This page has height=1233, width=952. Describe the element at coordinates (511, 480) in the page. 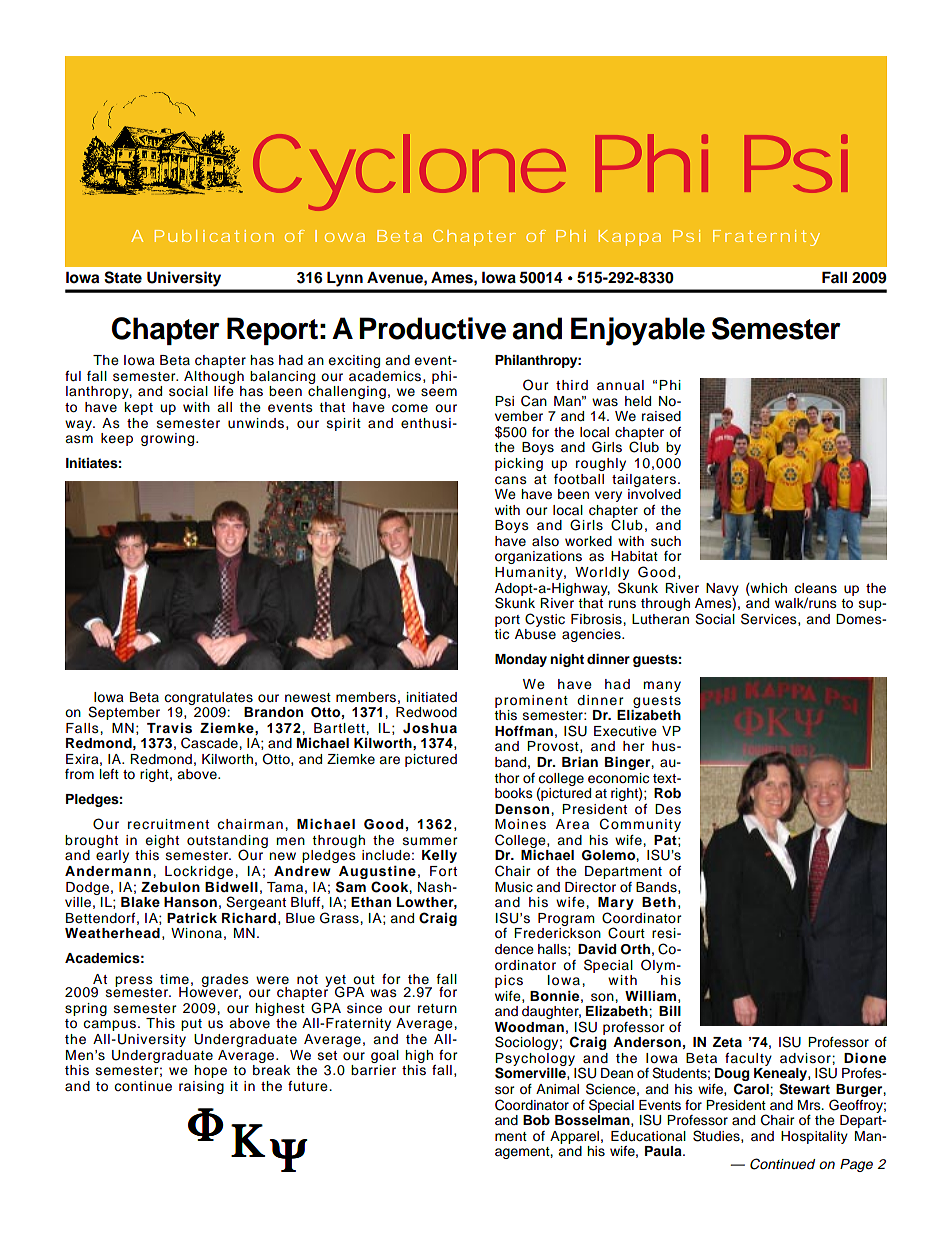

I see `cans` at that location.
